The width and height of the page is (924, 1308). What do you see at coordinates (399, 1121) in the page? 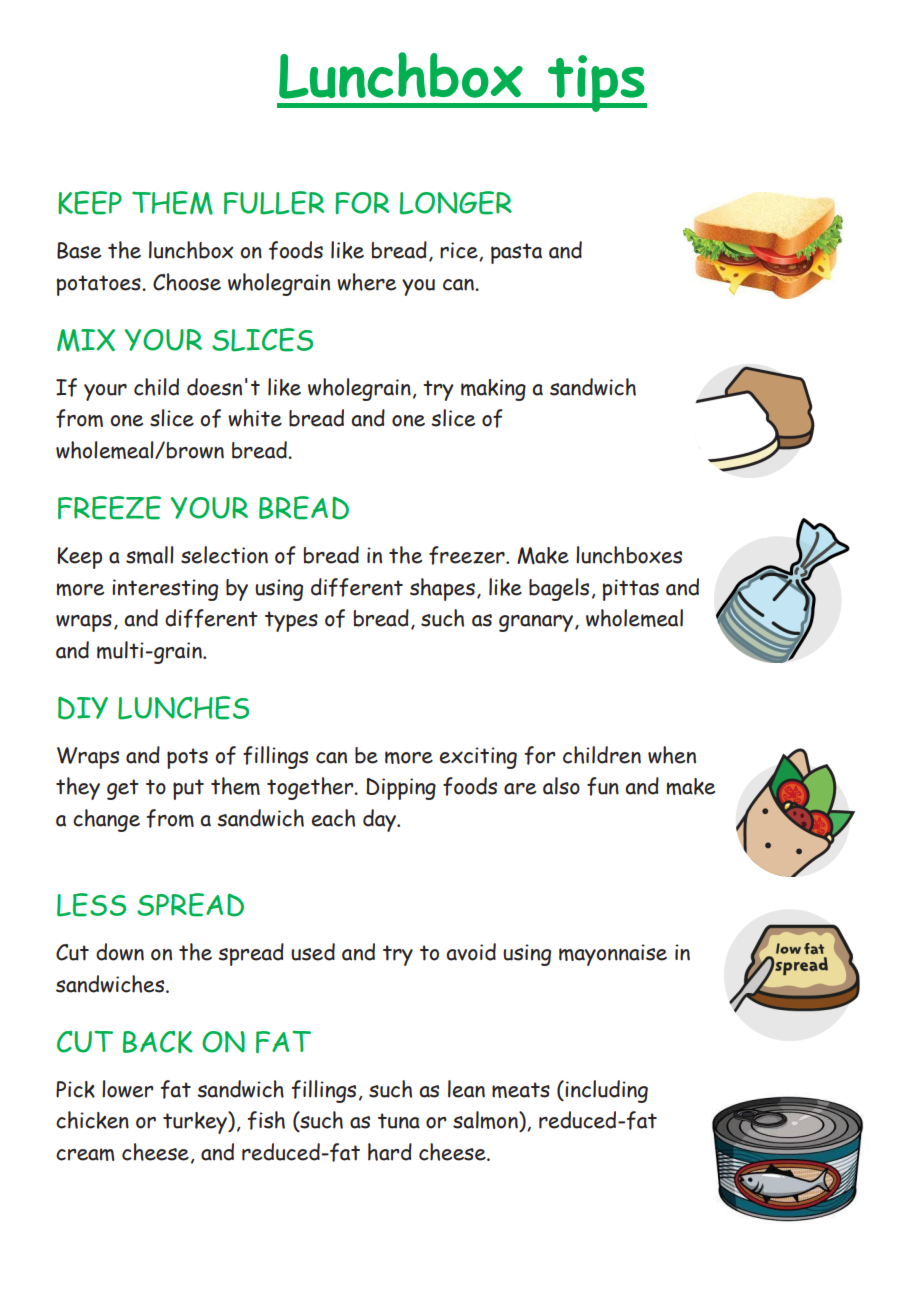
I see `tuna` at bounding box center [399, 1121].
